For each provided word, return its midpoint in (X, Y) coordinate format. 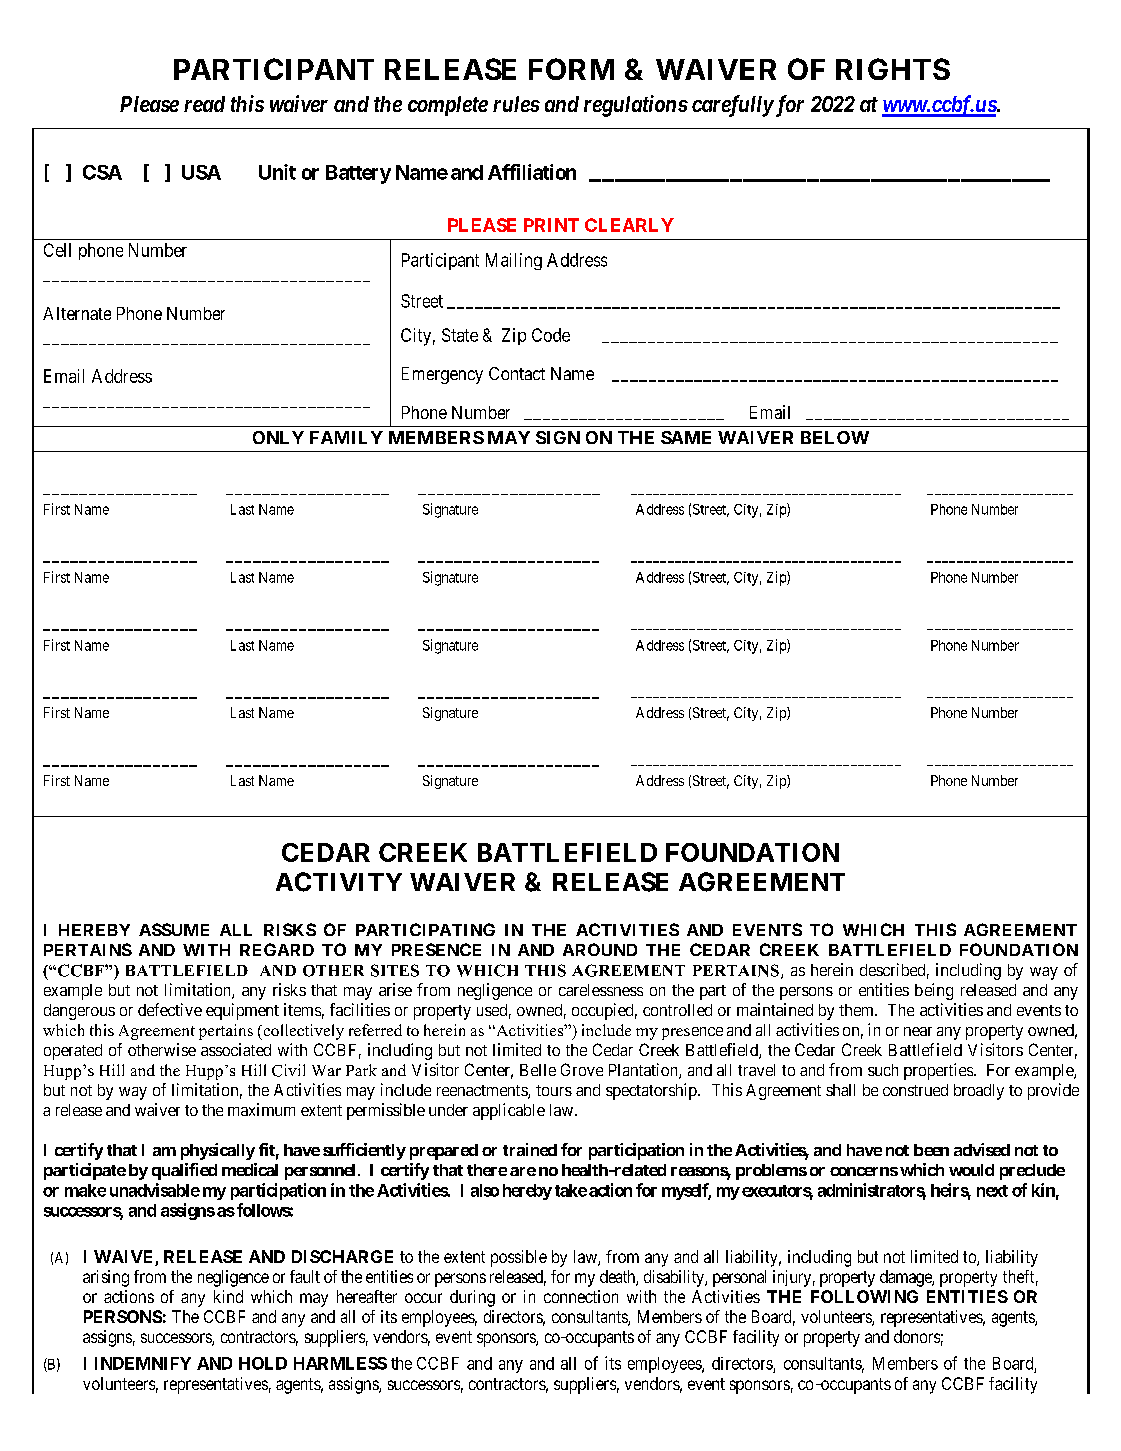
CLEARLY (629, 225)
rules (516, 104)
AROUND (600, 949)
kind (228, 1296)
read (204, 104)
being (934, 991)
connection (581, 1296)
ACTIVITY (339, 882)
